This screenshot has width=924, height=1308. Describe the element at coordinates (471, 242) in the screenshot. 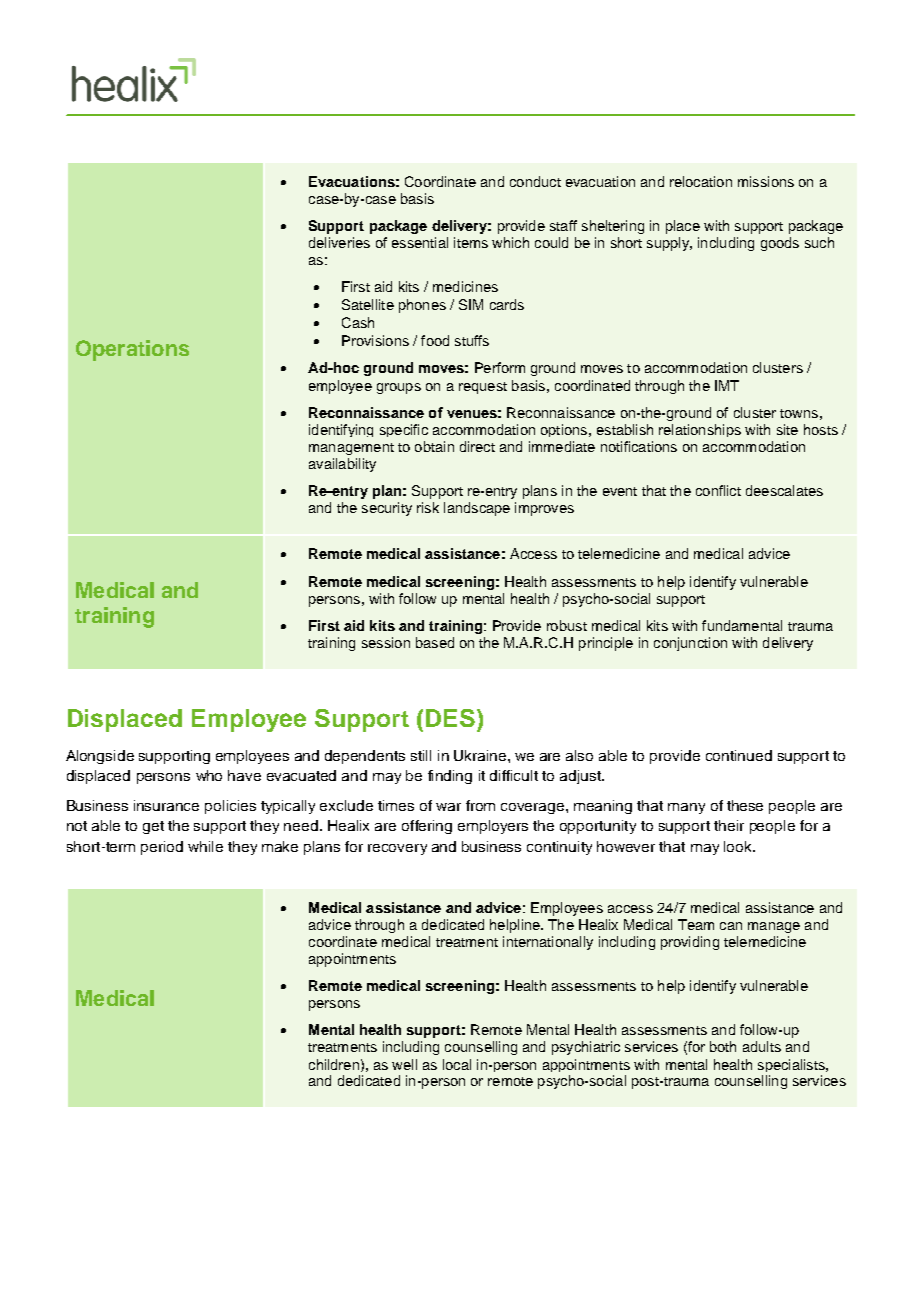

I see `items` at that location.
